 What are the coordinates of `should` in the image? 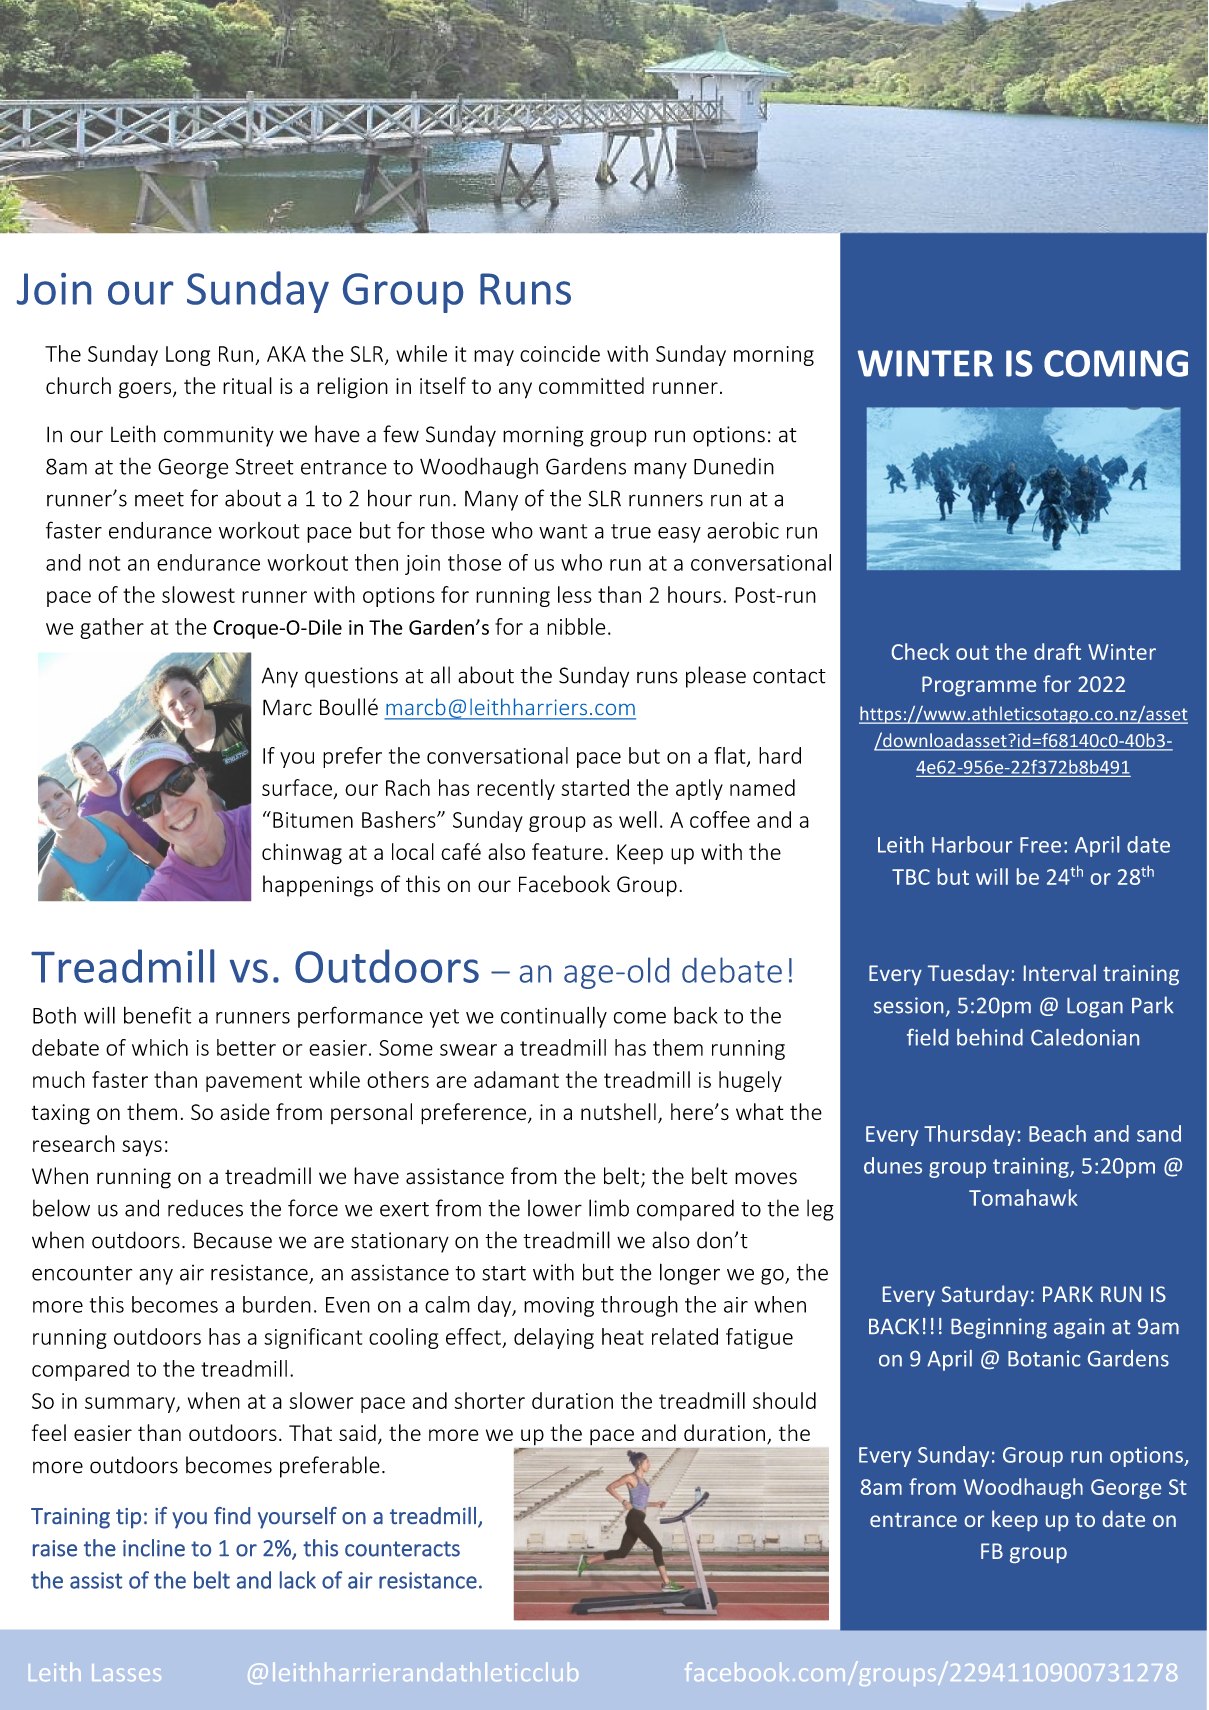 It's located at (784, 1400).
